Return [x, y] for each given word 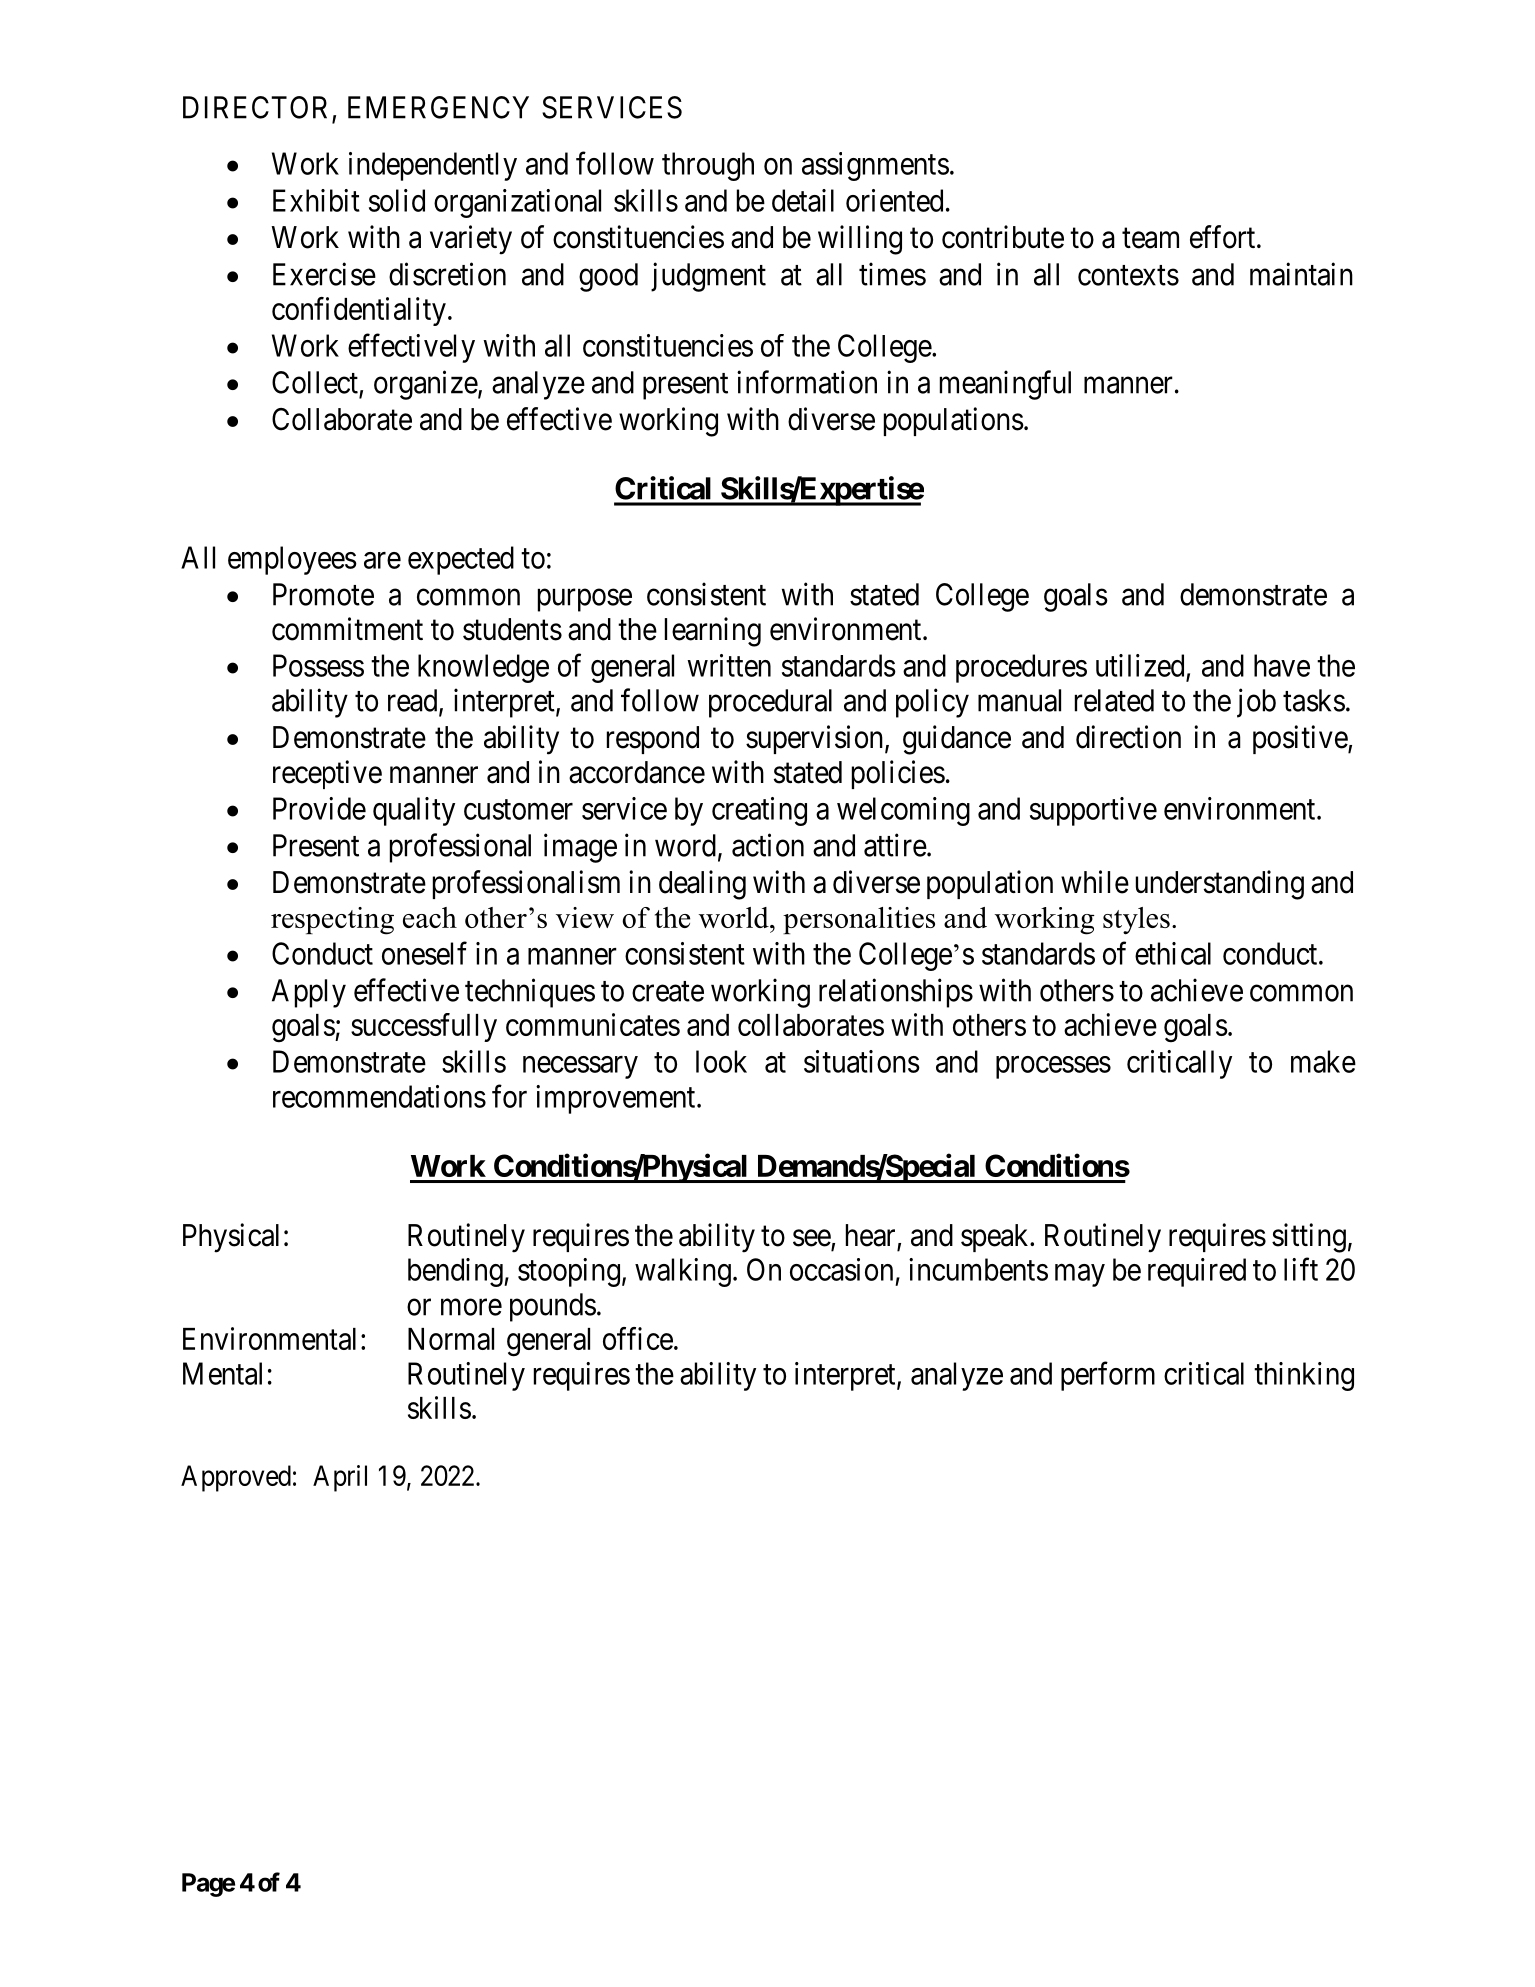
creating [759, 811]
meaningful [1005, 385]
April [340, 1478]
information [807, 382]
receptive [327, 774]
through [708, 166]
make [1323, 1061]
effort [1224, 237]
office [638, 1338]
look [721, 1061]
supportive [1093, 811]
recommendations [379, 1096]
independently [433, 166]
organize [426, 385]
